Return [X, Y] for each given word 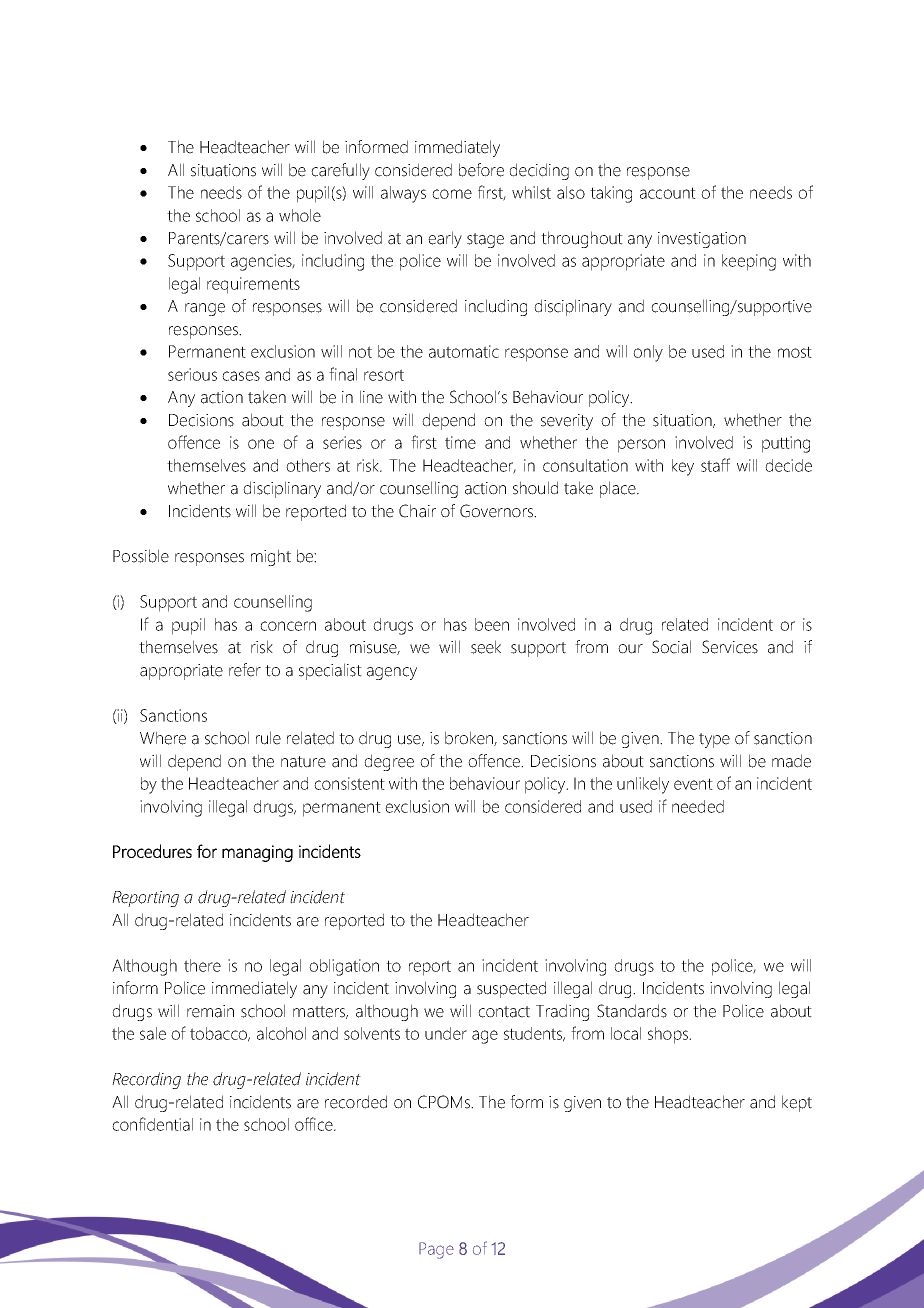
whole [300, 215]
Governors [497, 511]
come [452, 194]
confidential [152, 1124]
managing [257, 853]
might [271, 557]
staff [715, 465]
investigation [702, 240]
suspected [511, 989]
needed [698, 806]
